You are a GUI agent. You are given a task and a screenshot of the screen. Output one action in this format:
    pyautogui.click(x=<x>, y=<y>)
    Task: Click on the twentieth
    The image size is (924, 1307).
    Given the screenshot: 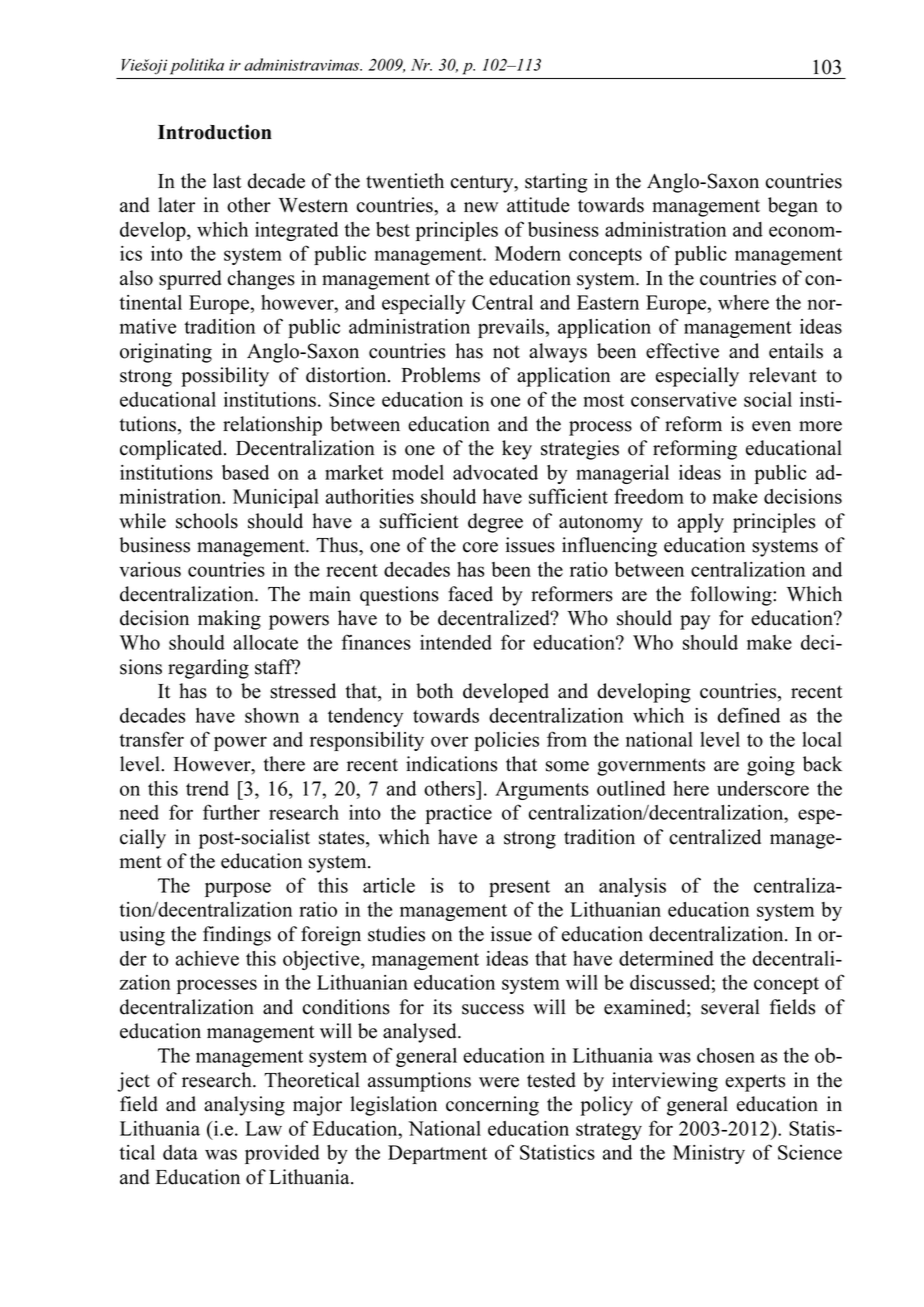 What is the action you would take?
    pyautogui.click(x=405, y=181)
